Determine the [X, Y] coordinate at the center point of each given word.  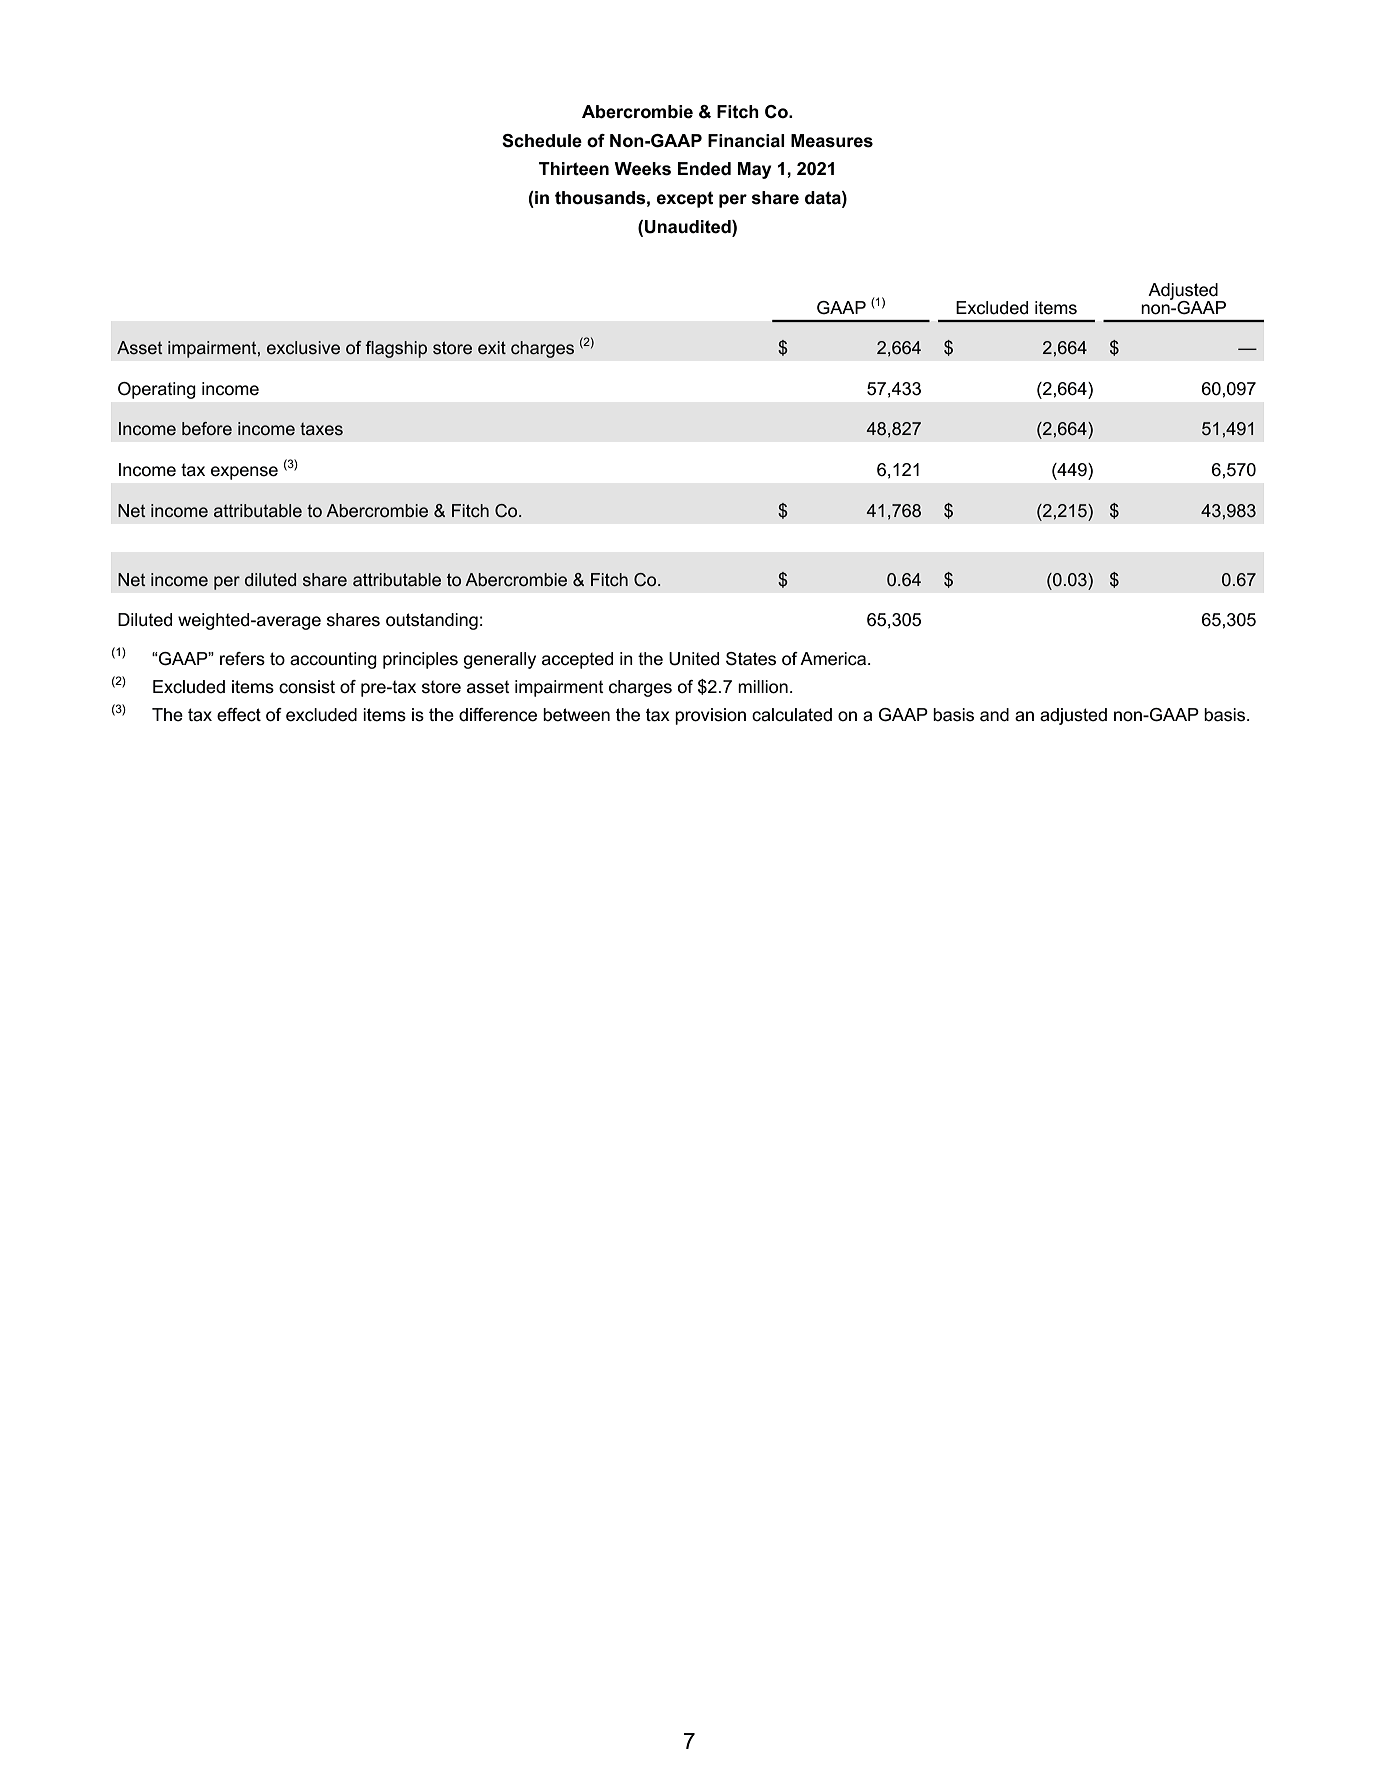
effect [239, 715]
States [751, 659]
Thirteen [574, 169]
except [685, 199]
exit [492, 348]
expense [244, 473]
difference [498, 715]
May [755, 170]
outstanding [432, 621]
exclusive [303, 348]
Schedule [542, 141]
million [763, 687]
